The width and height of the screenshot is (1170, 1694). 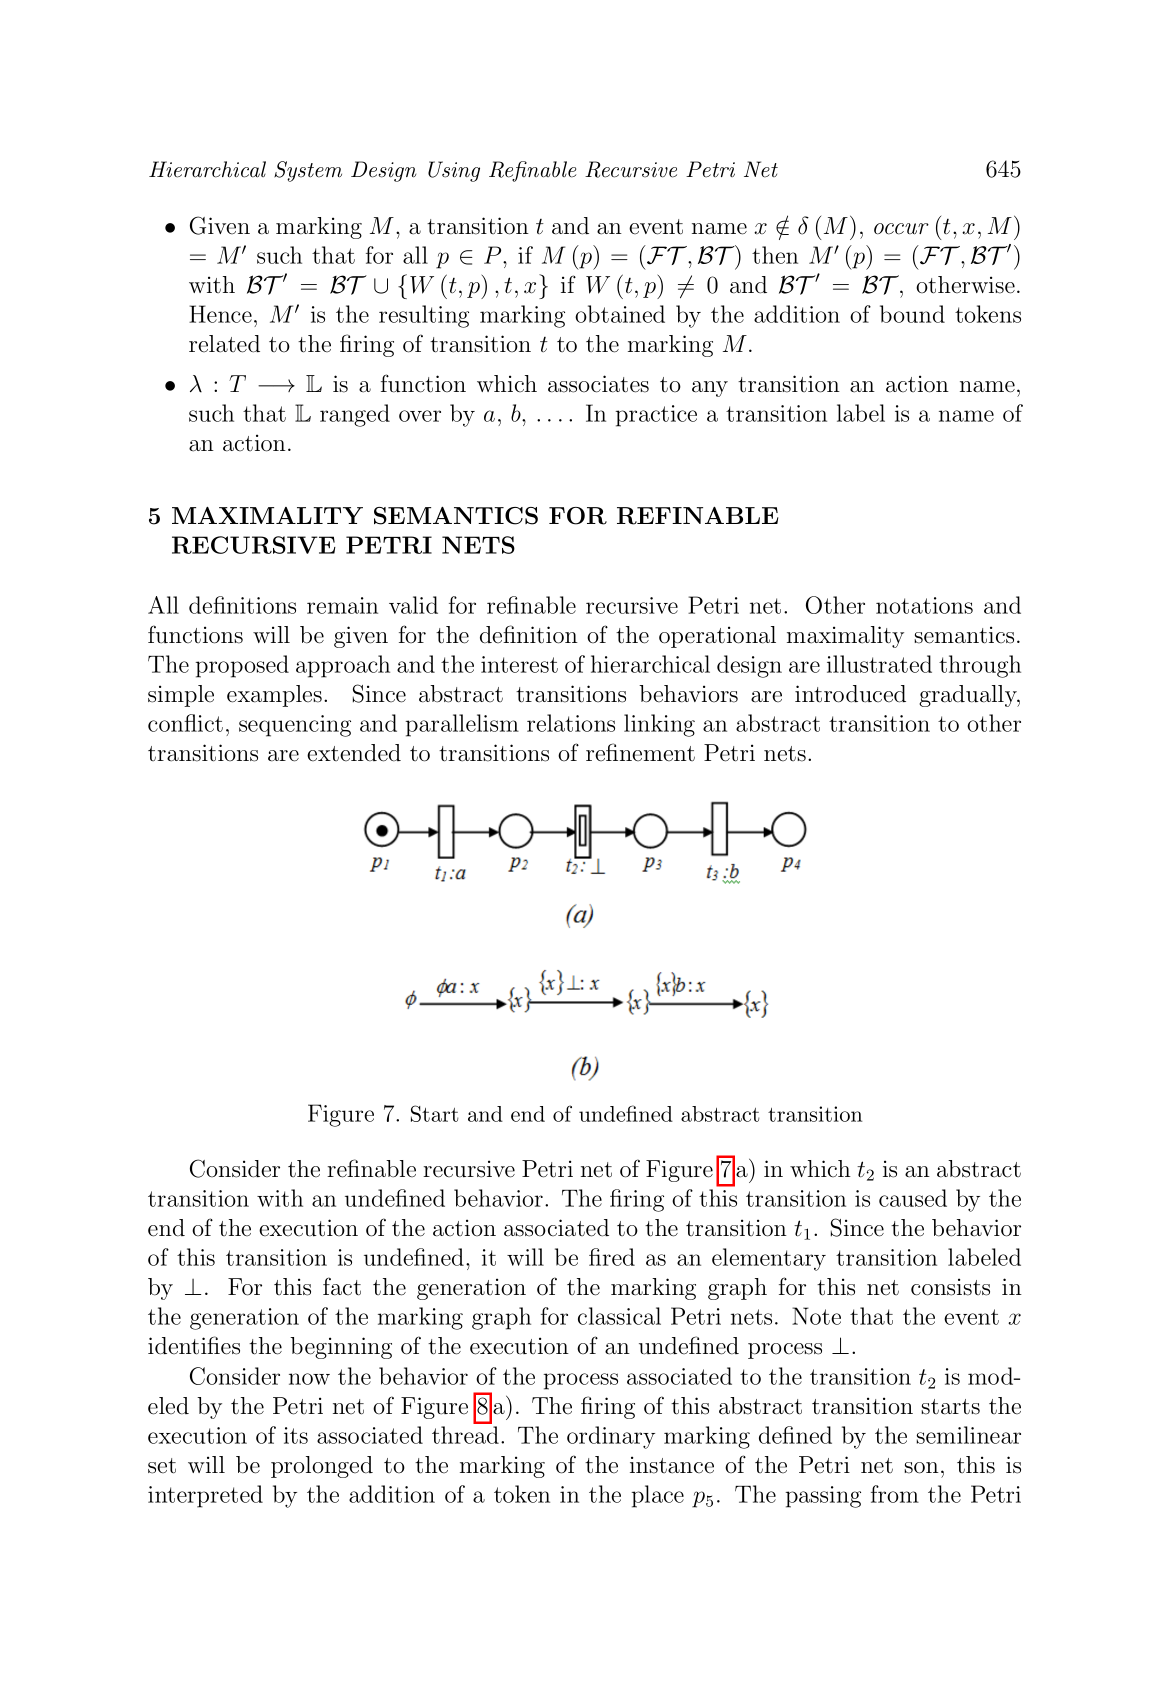 What do you see at coordinates (342, 1286) in the screenshot?
I see `fact` at bounding box center [342, 1286].
